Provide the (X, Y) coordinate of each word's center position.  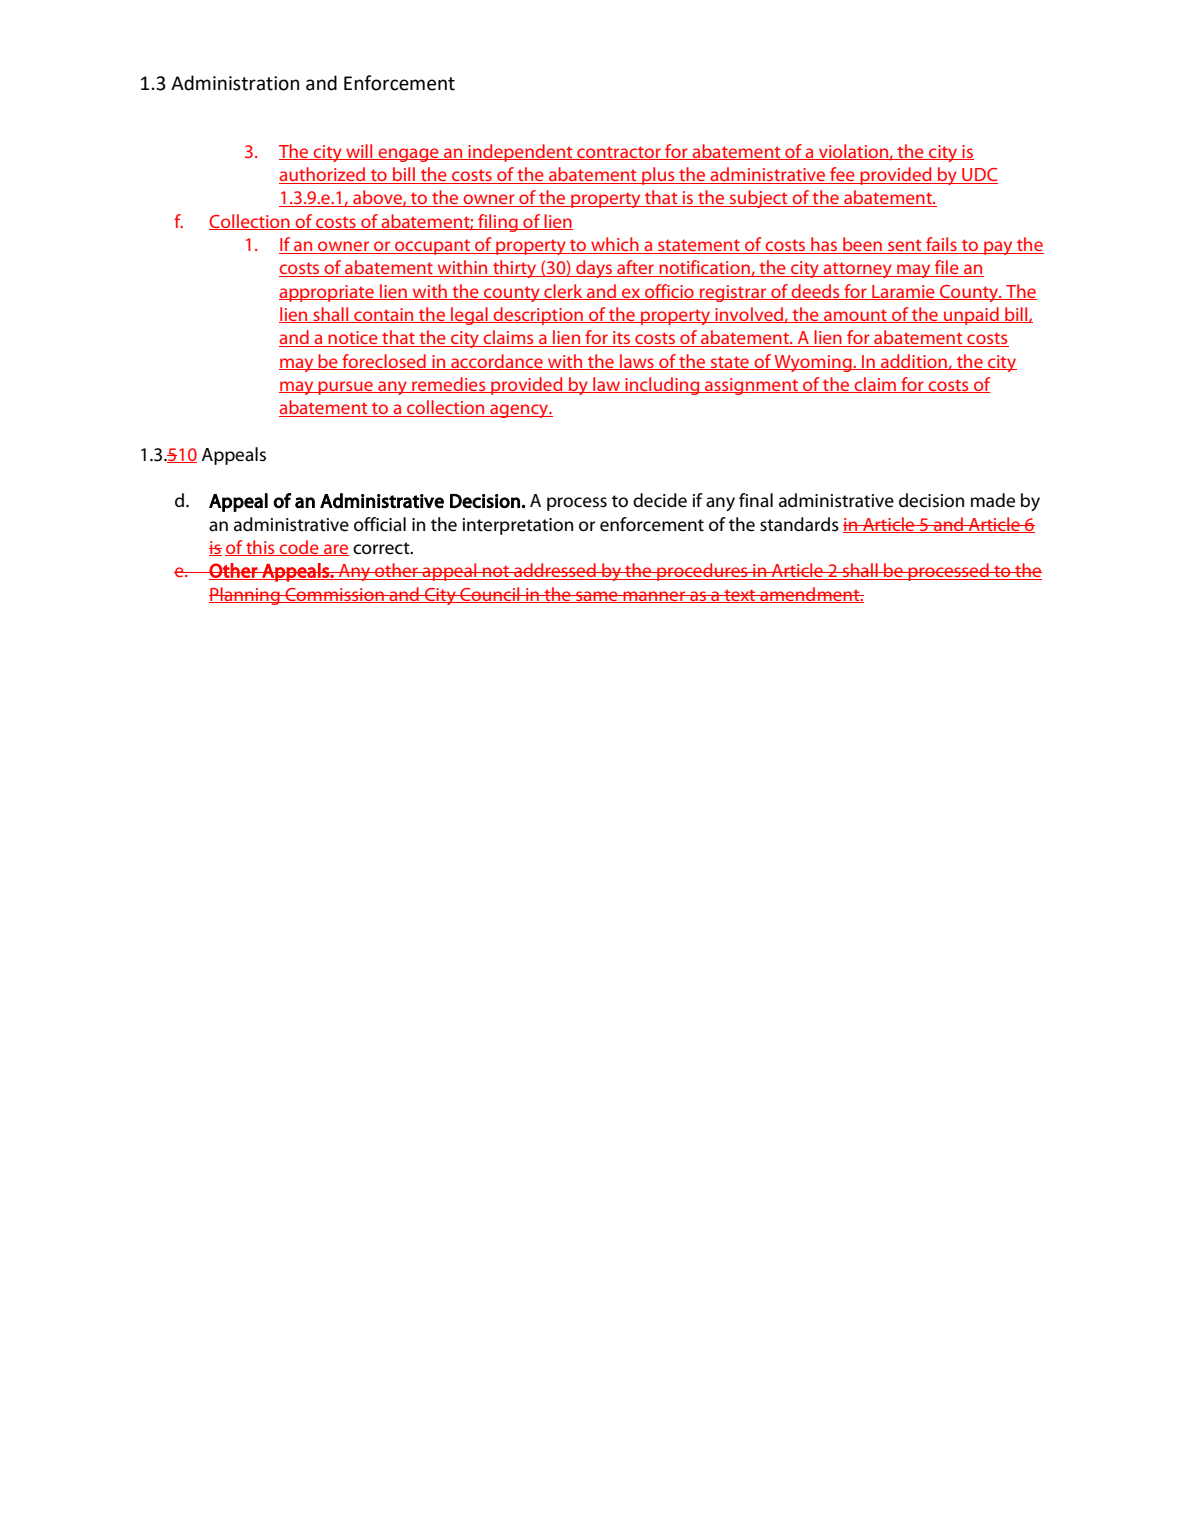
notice (353, 339)
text (740, 596)
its (621, 339)
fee (842, 175)
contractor (619, 153)
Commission (334, 595)
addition (914, 362)
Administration (235, 83)
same (597, 597)
